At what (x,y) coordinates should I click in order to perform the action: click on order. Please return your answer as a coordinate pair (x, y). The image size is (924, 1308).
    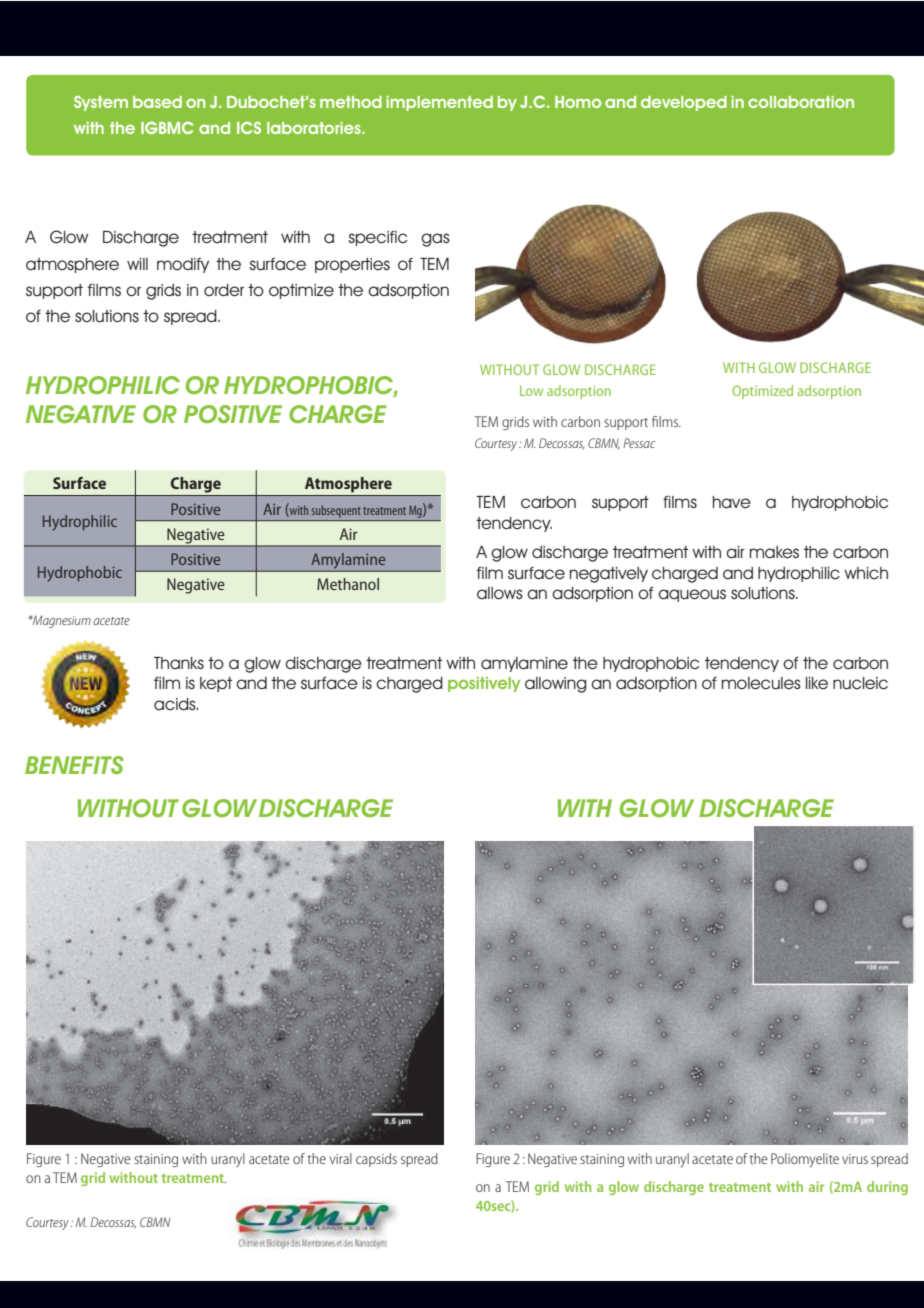
    Looking at the image, I should click on (224, 290).
